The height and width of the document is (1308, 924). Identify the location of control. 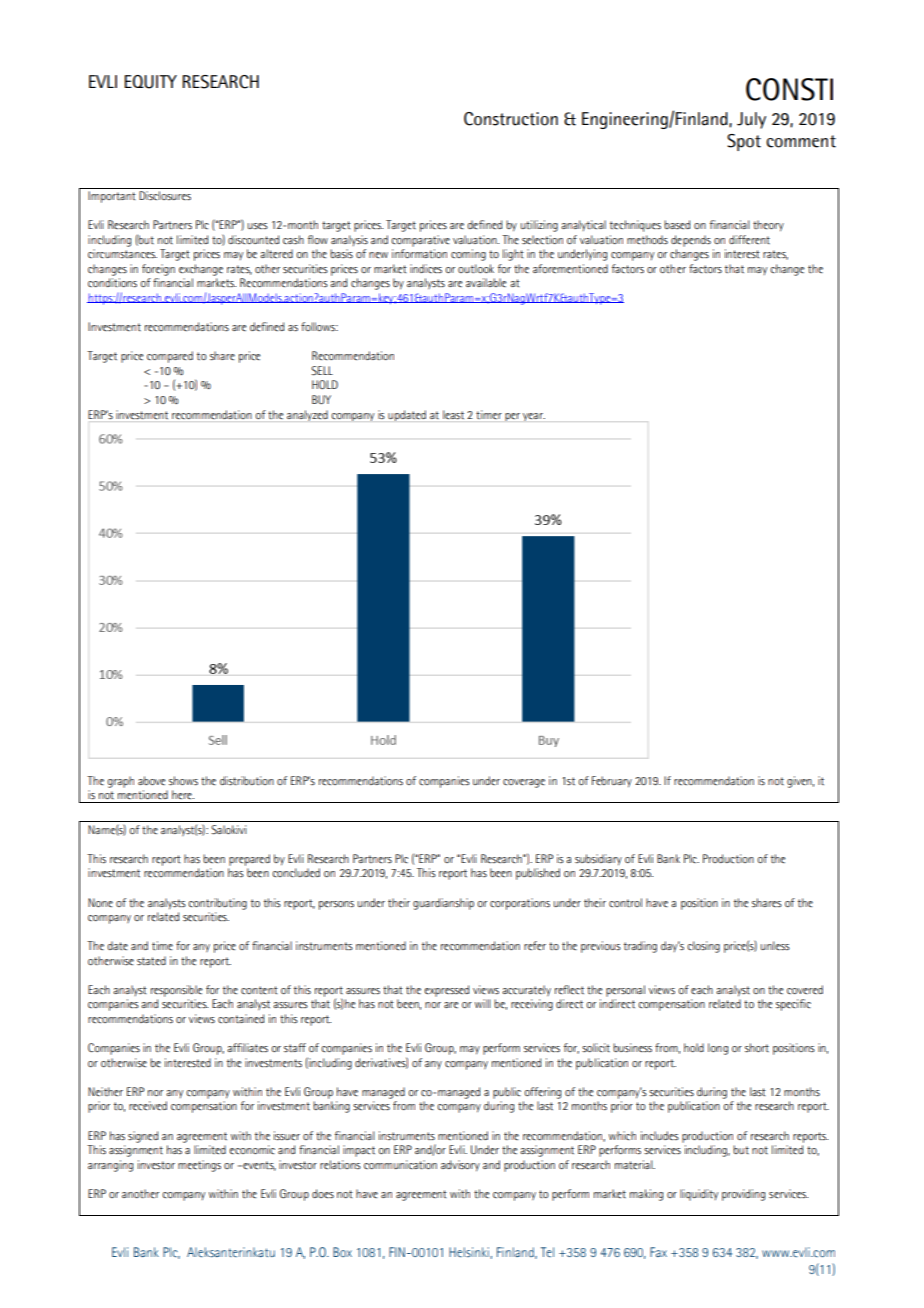
(625, 902).
